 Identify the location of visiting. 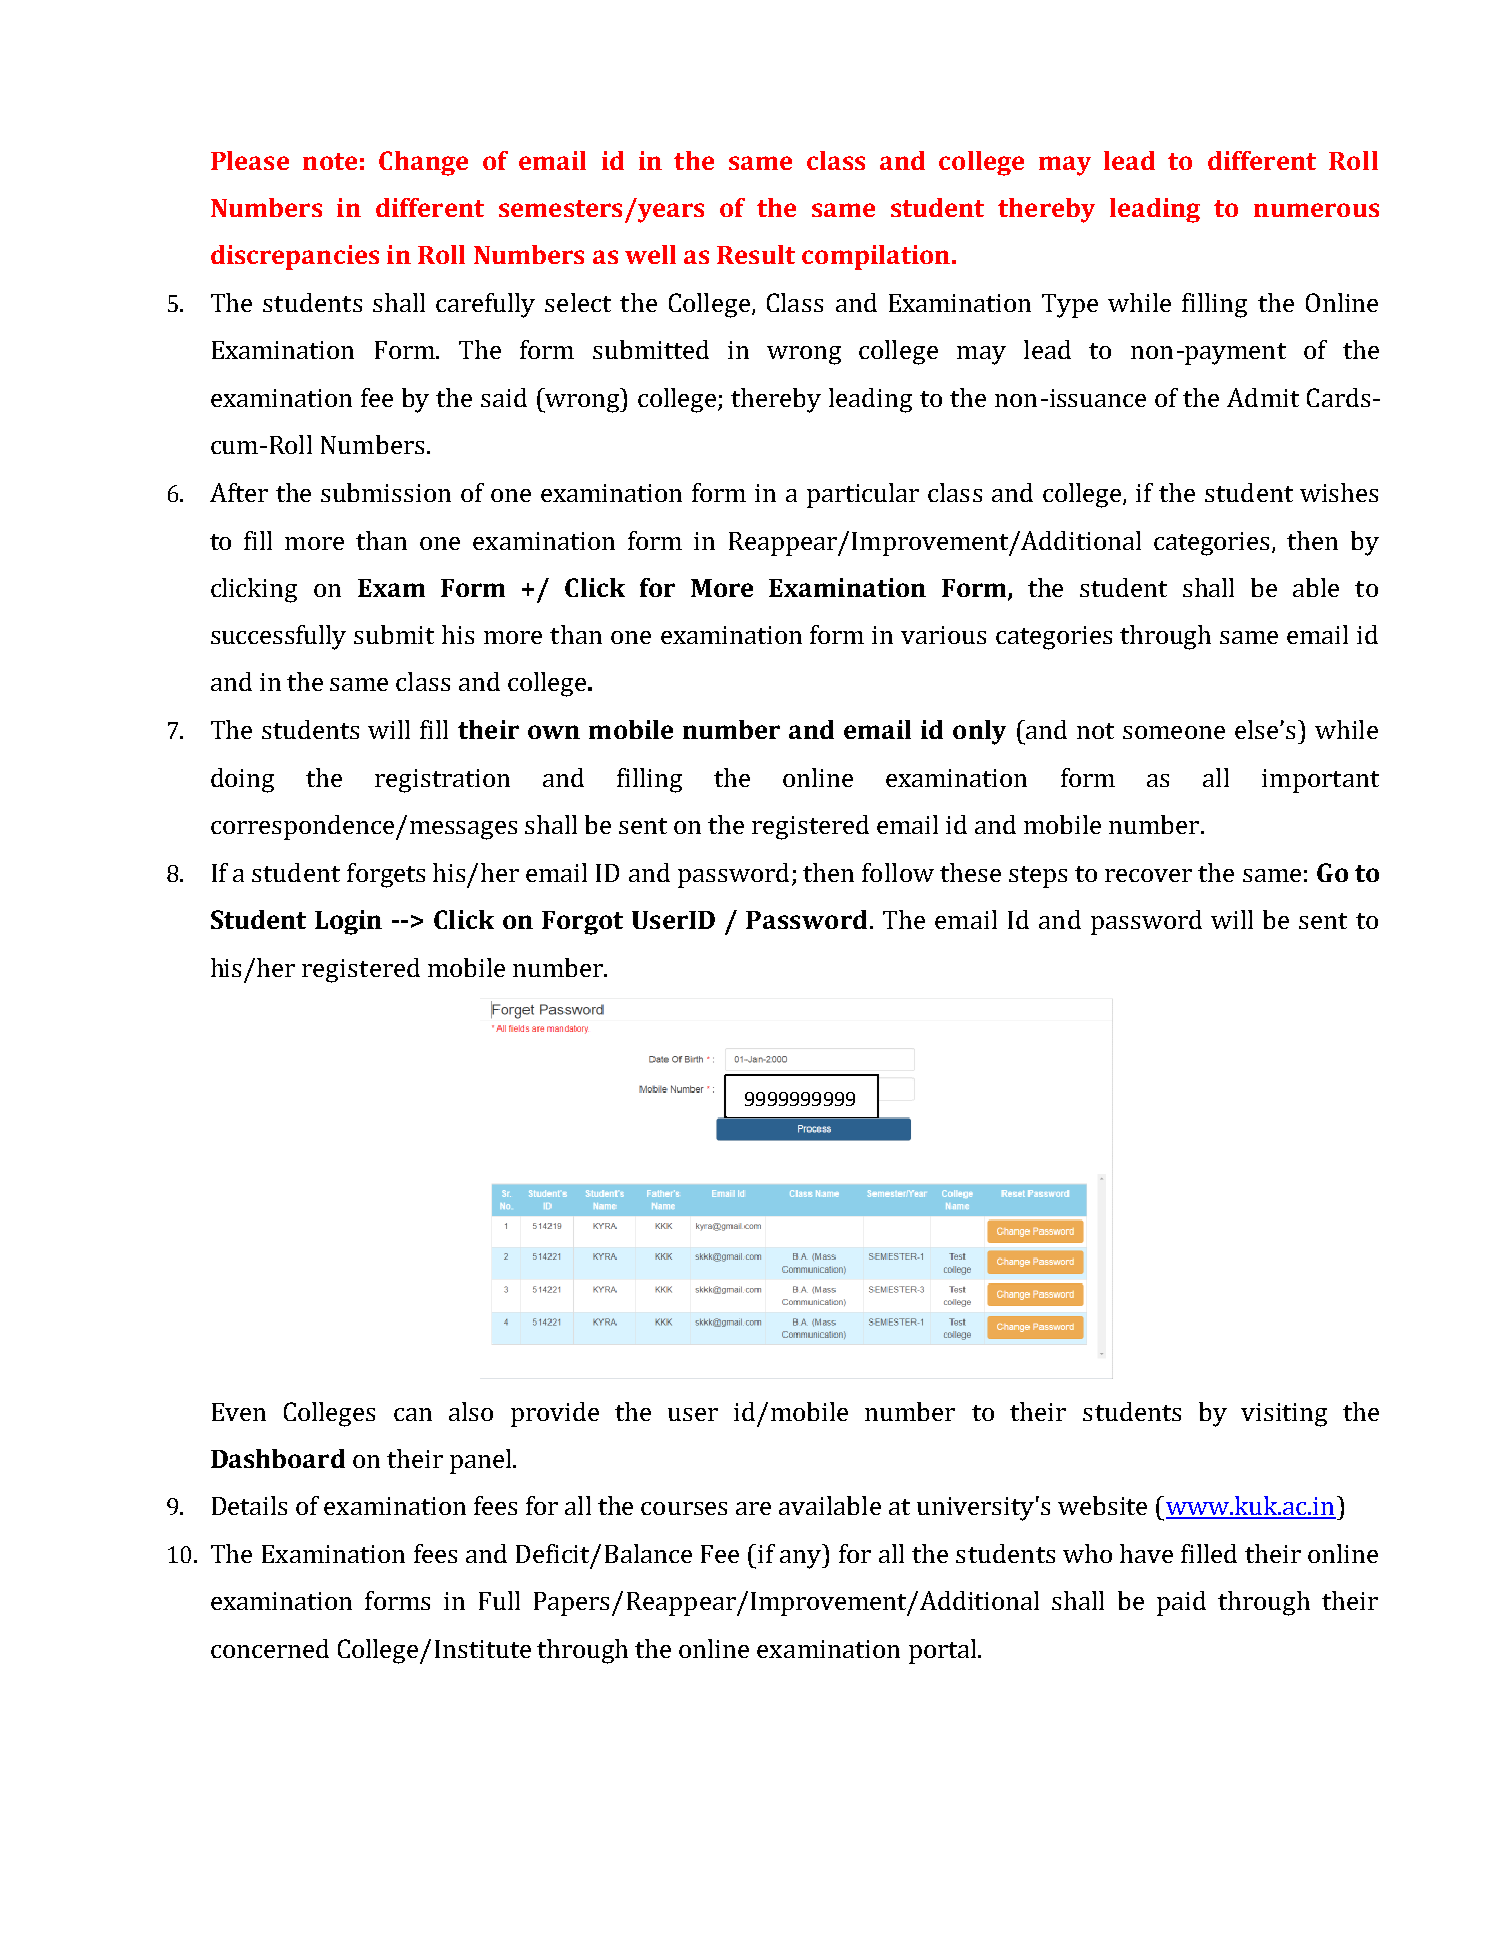
(1284, 1415).
